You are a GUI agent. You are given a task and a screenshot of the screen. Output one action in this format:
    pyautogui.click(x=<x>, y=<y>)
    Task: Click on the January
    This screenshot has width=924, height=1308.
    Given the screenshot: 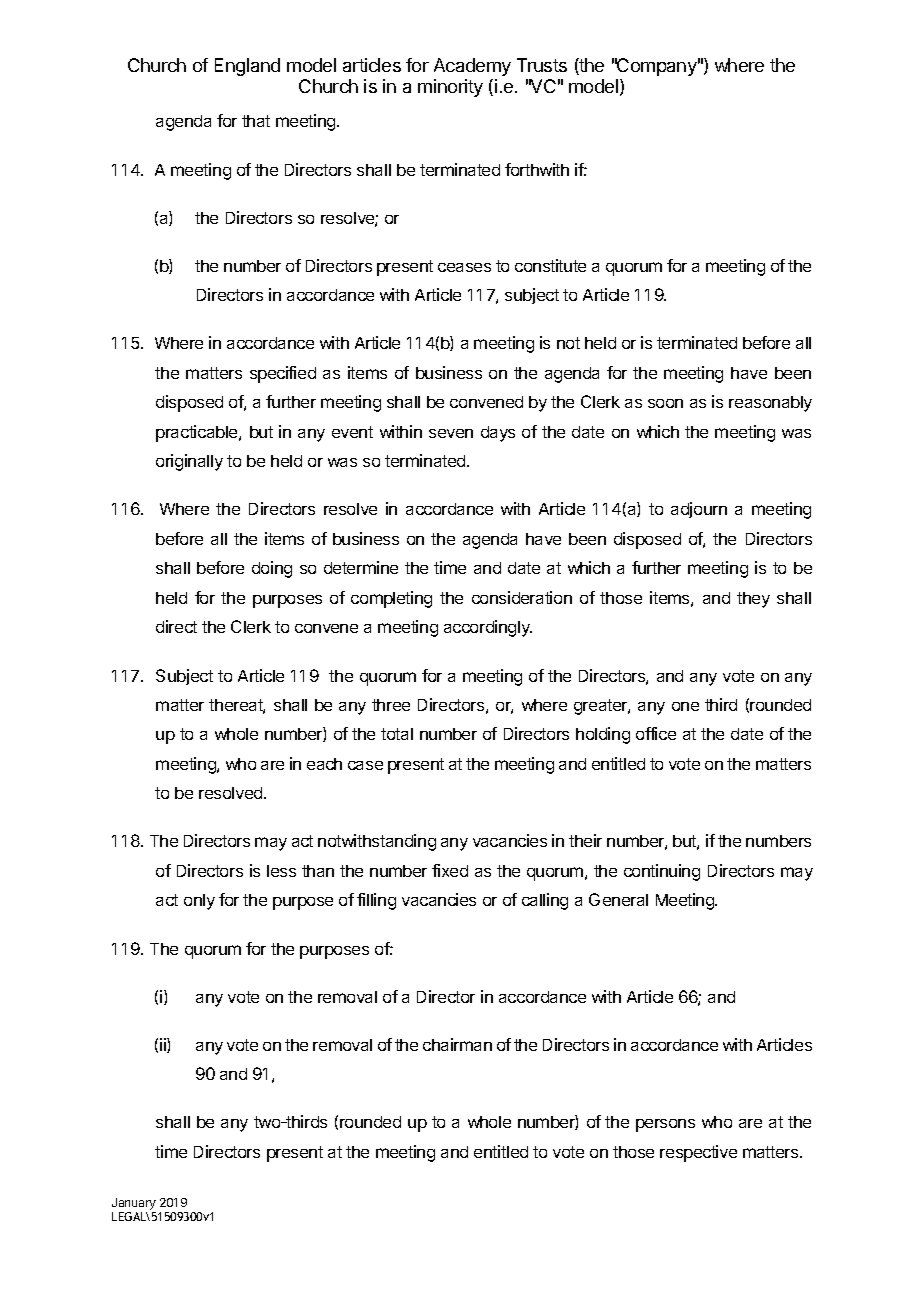 What is the action you would take?
    pyautogui.click(x=134, y=1204)
